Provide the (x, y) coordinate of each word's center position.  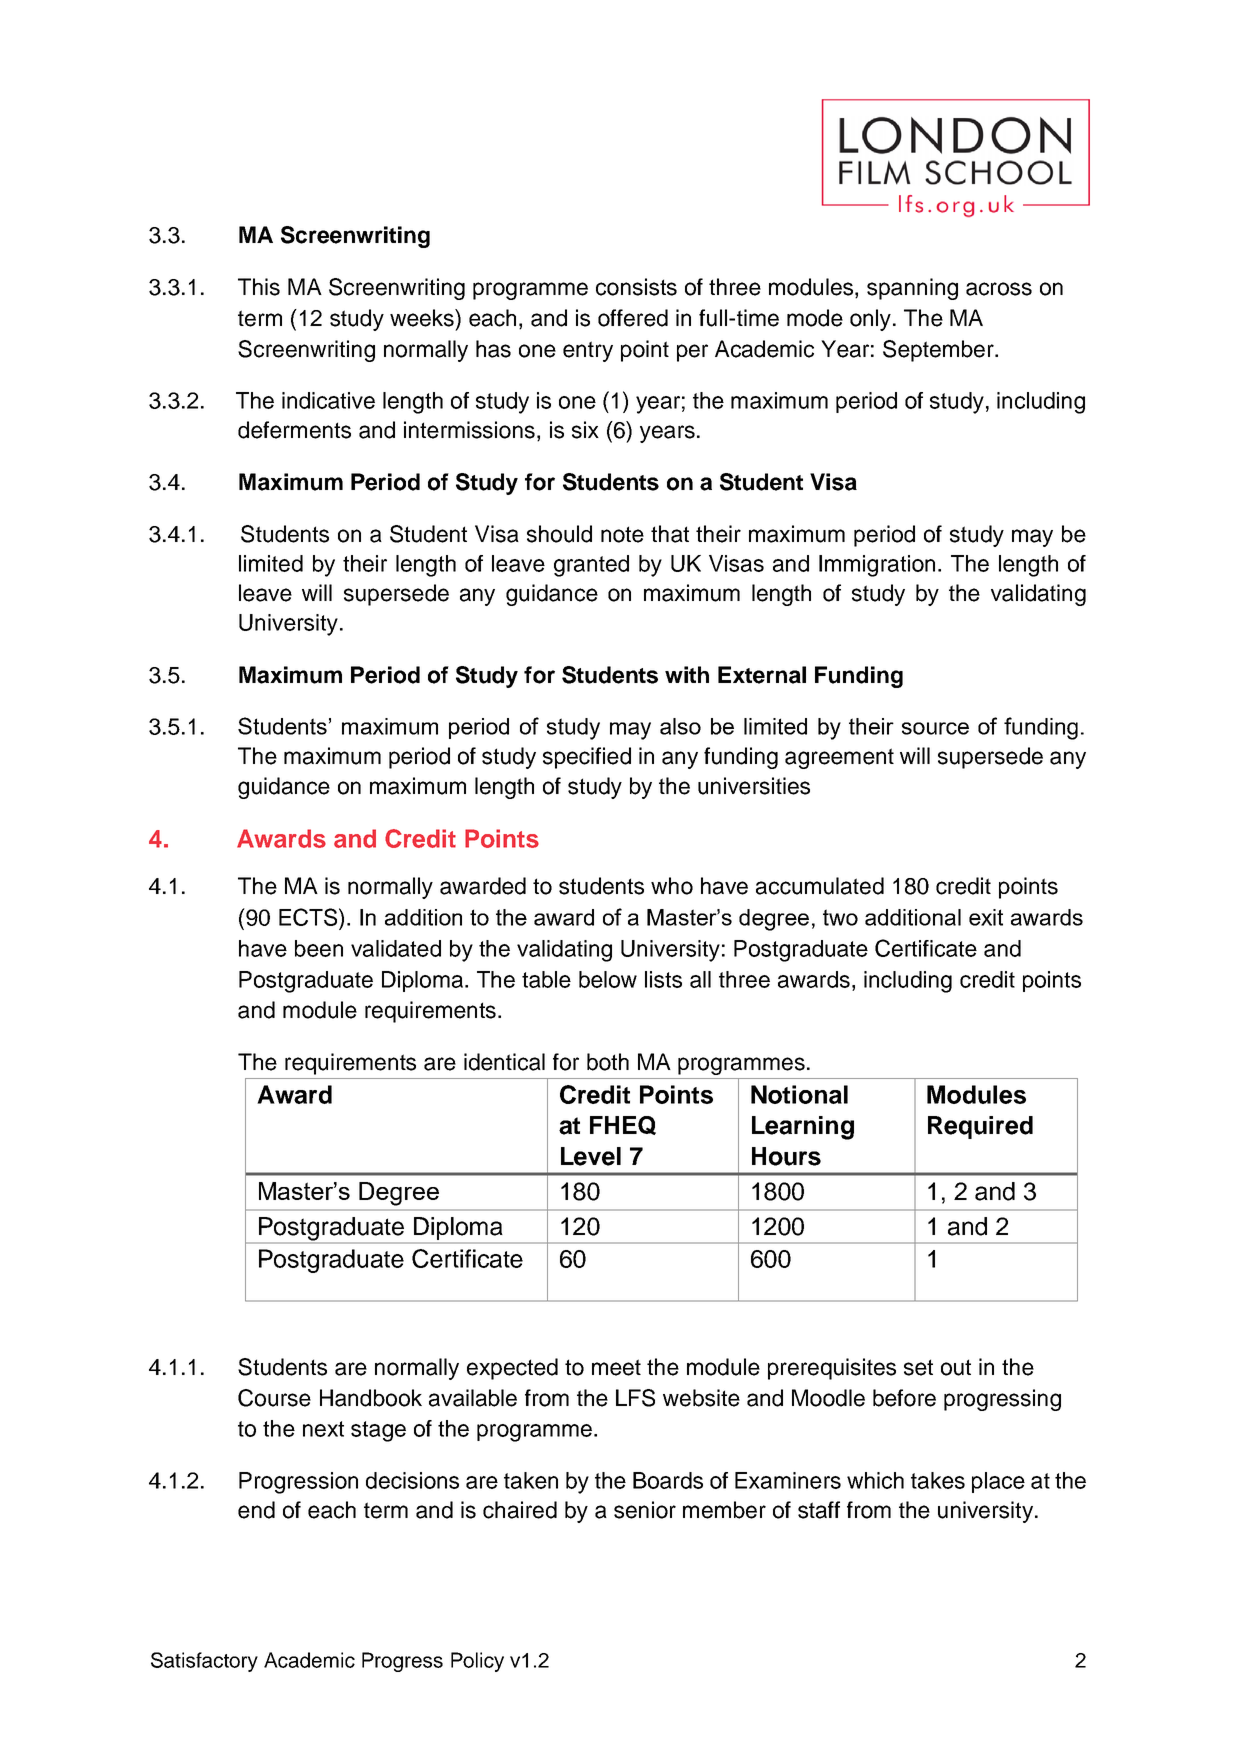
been (319, 948)
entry (588, 351)
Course (274, 1398)
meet (616, 1367)
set (918, 1367)
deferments (294, 430)
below (608, 979)
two (840, 917)
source (935, 728)
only (870, 320)
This (259, 287)
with (687, 674)
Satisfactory (204, 1662)
